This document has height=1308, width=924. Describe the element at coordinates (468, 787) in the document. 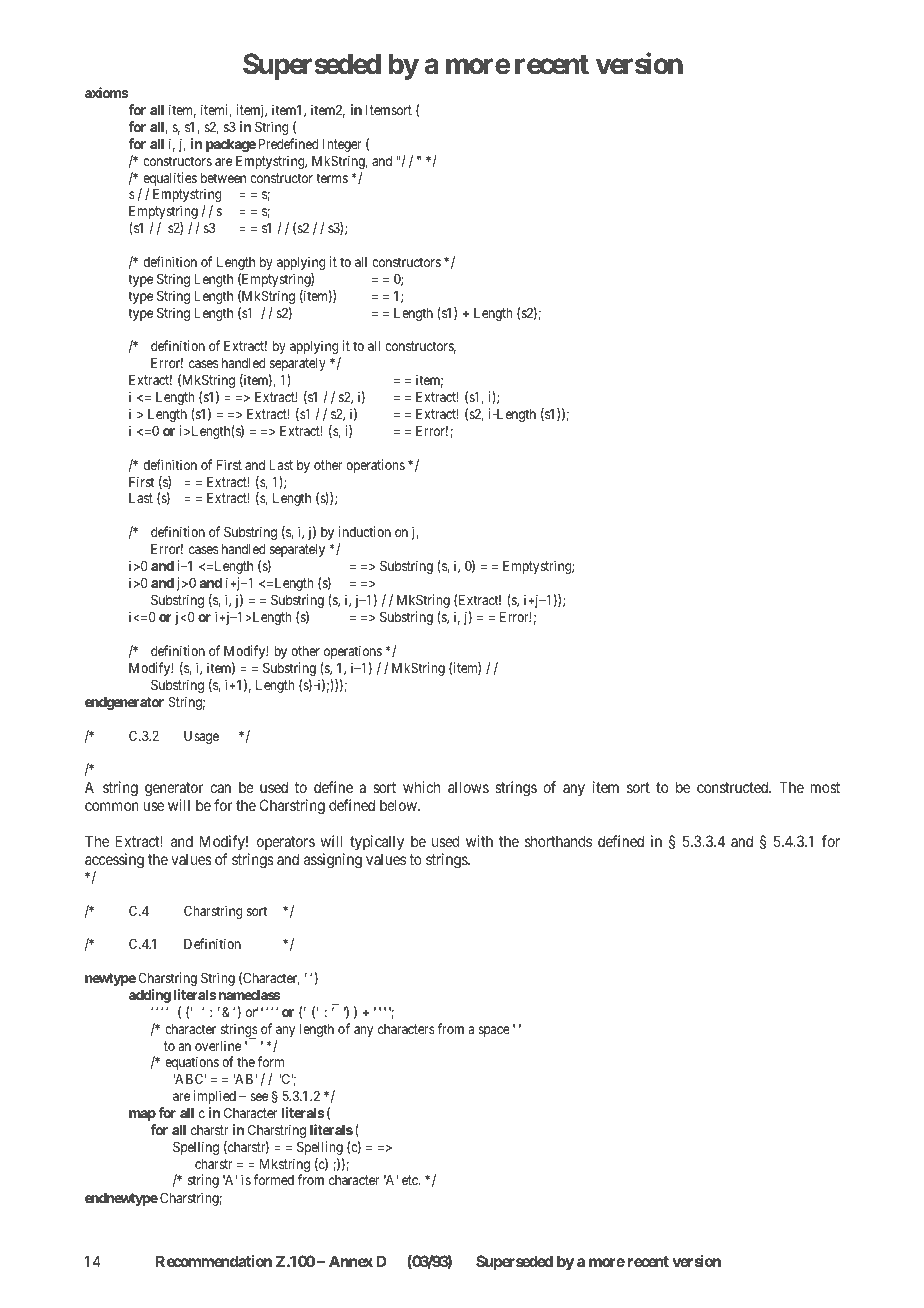

I see `allows` at that location.
